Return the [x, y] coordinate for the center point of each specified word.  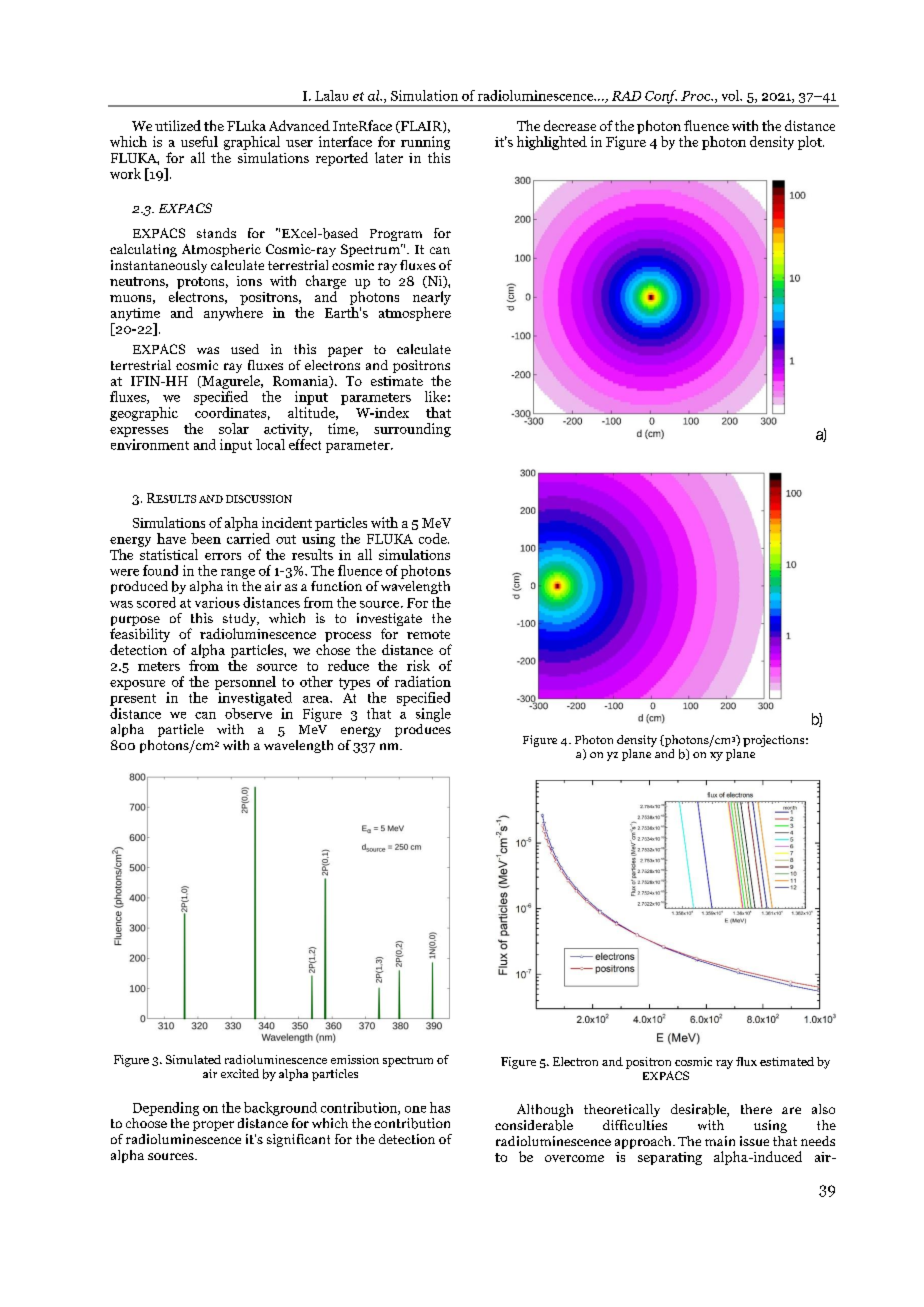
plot [811, 143]
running [425, 143]
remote [428, 634]
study [241, 621]
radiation [423, 681]
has [440, 1107]
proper [213, 1126]
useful [199, 141]
